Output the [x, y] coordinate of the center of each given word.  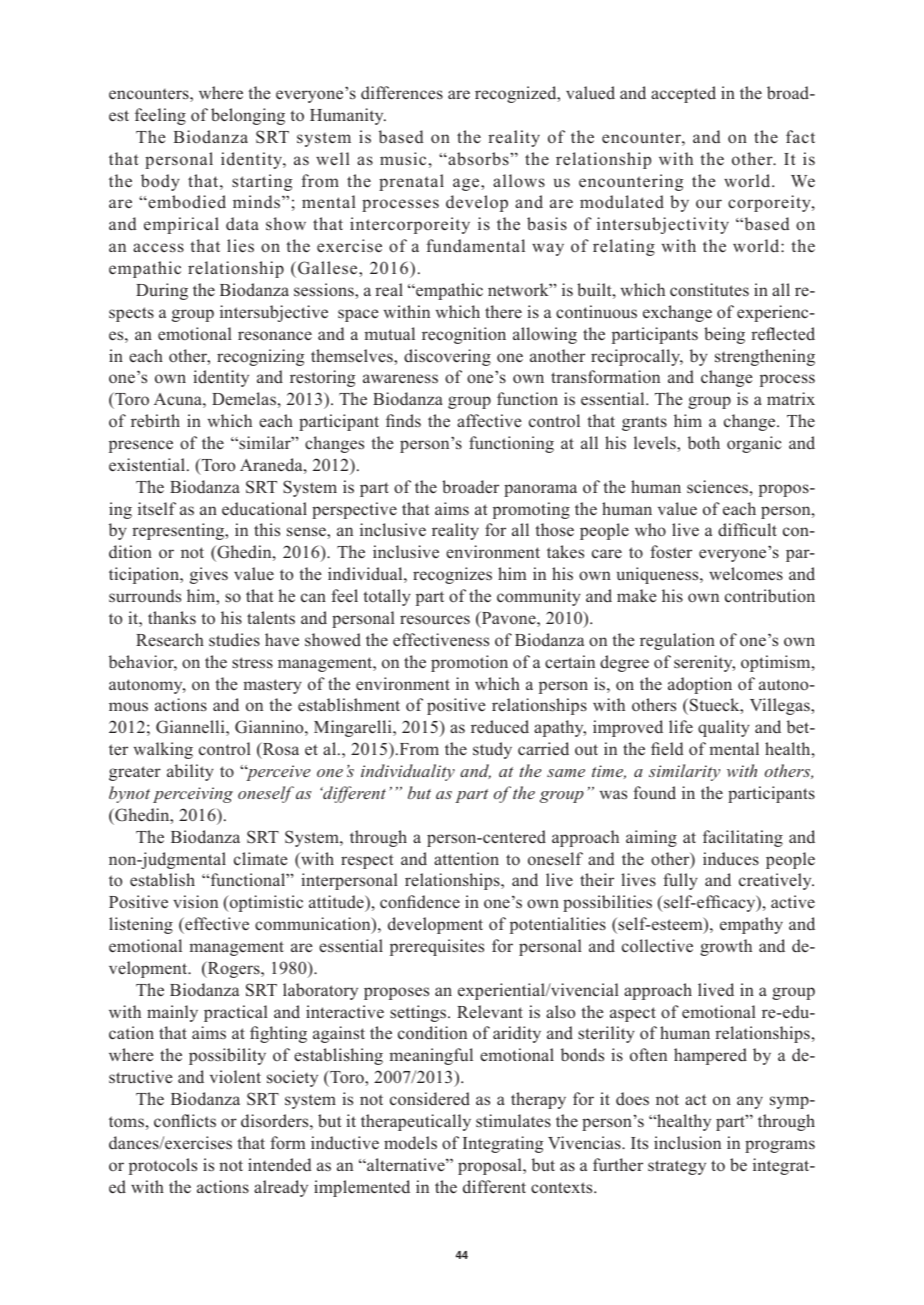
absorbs [478, 159]
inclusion [687, 1143]
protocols [163, 1166]
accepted [683, 94]
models [410, 1143]
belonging [248, 116]
